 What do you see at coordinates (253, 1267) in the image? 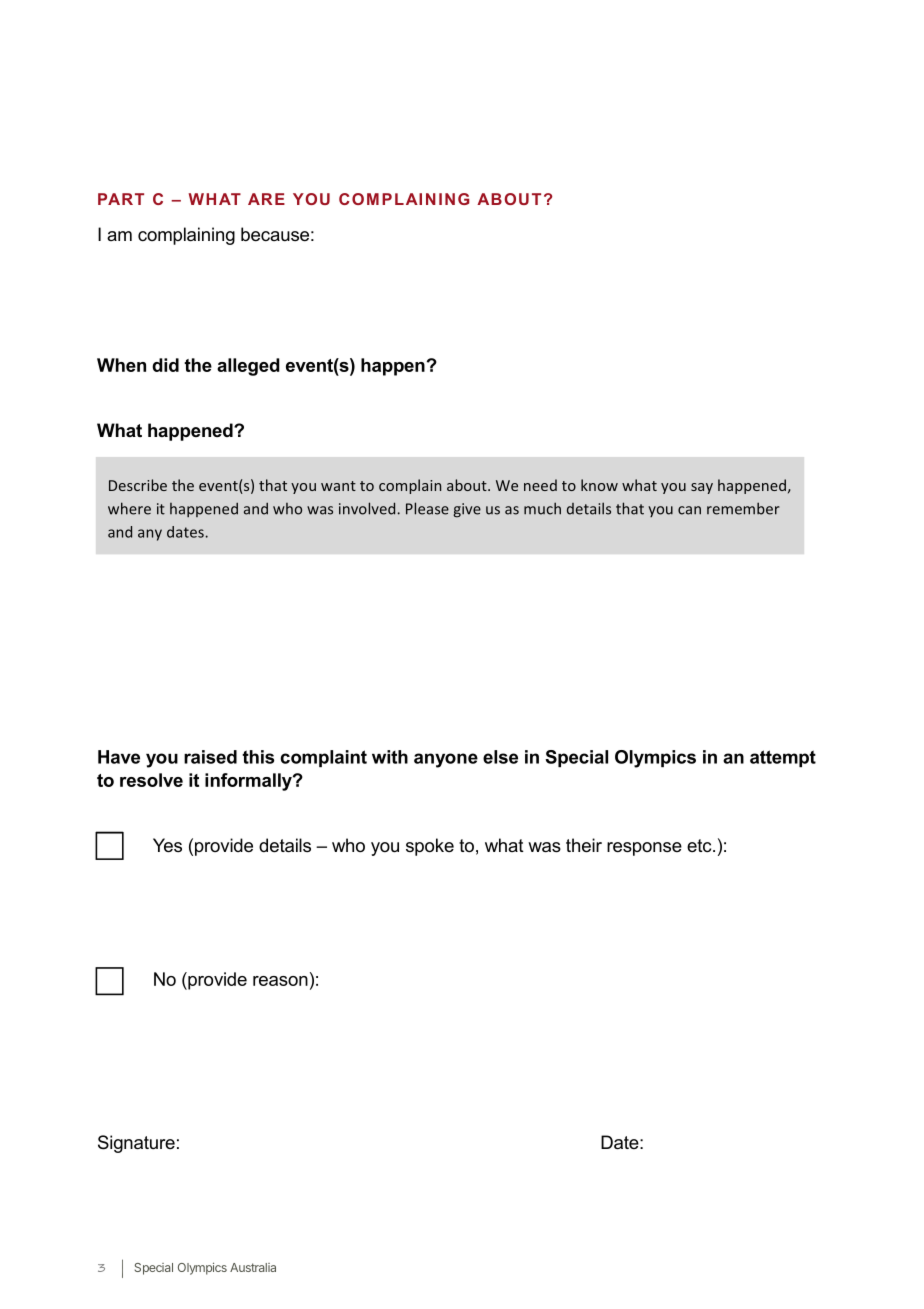
I see `Australia` at bounding box center [253, 1267].
